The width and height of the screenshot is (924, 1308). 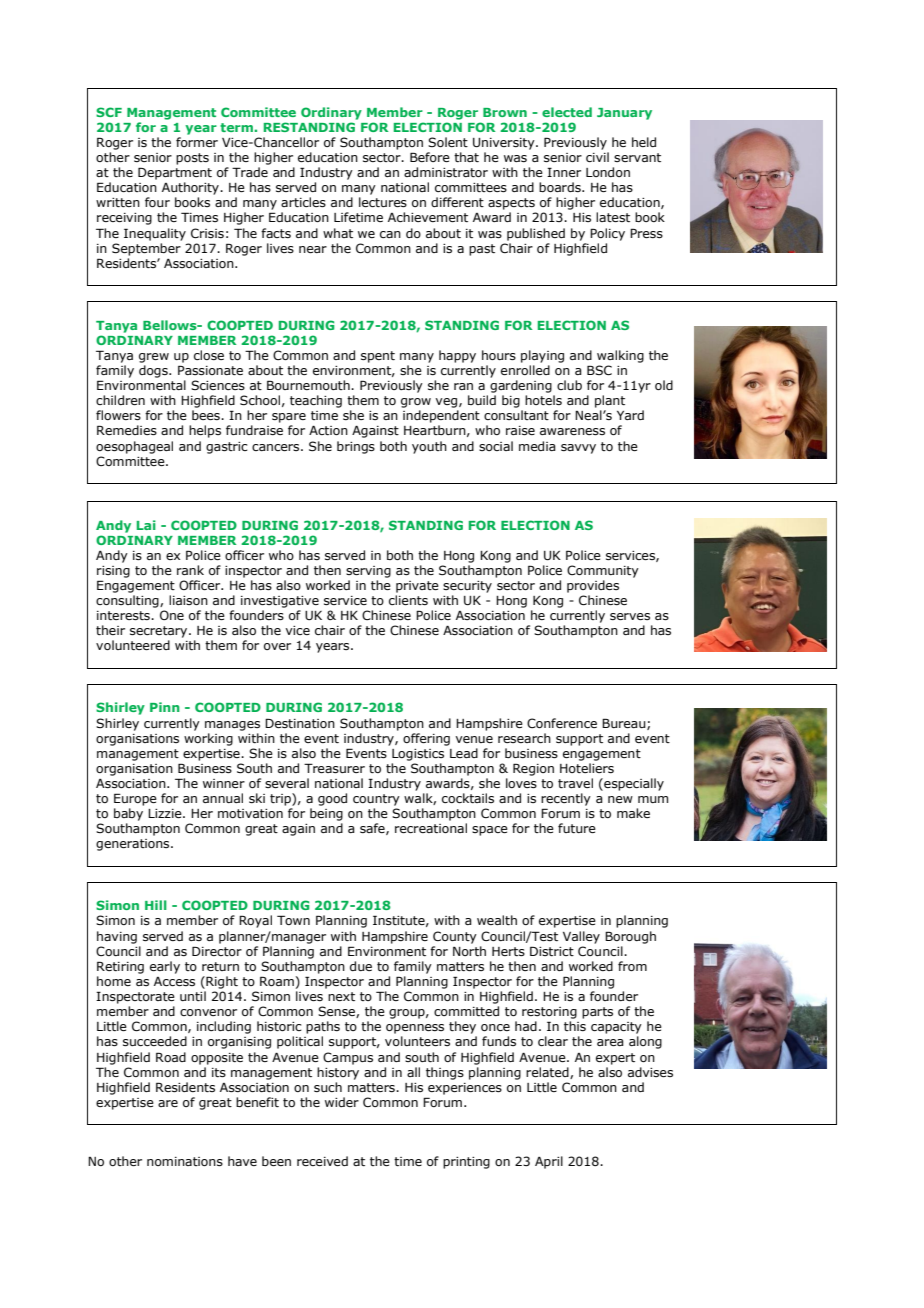 What do you see at coordinates (597, 157) in the screenshot?
I see `civil` at bounding box center [597, 157].
